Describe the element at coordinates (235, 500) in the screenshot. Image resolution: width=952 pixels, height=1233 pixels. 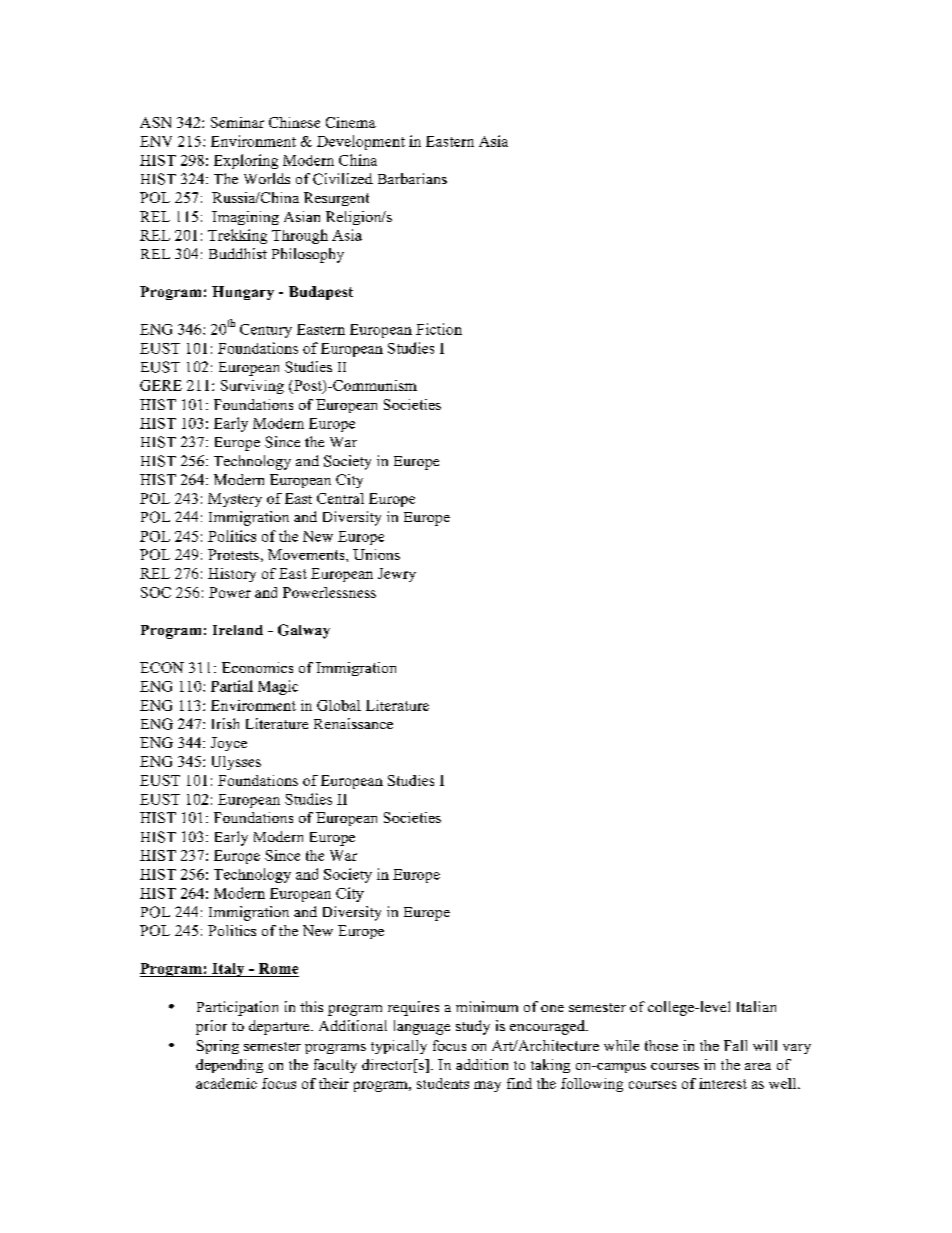
I see `Mystery` at that location.
